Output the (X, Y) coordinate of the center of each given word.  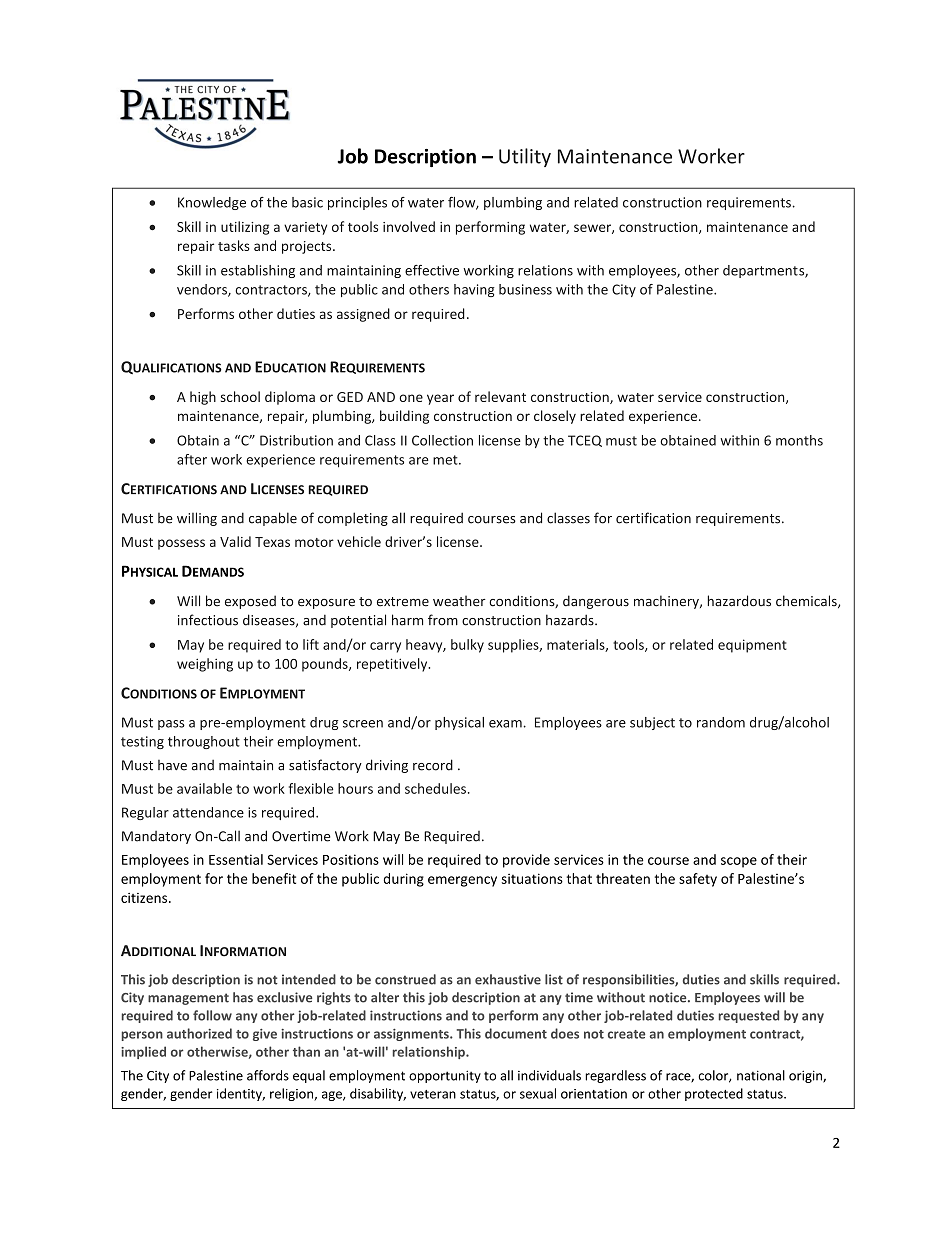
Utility (525, 157)
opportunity (445, 1076)
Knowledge (212, 203)
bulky (467, 646)
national (761, 1075)
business (525, 289)
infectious (208, 620)
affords (268, 1075)
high (203, 398)
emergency (462, 881)
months (799, 440)
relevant (500, 396)
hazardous (739, 601)
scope (739, 862)
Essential (236, 859)
